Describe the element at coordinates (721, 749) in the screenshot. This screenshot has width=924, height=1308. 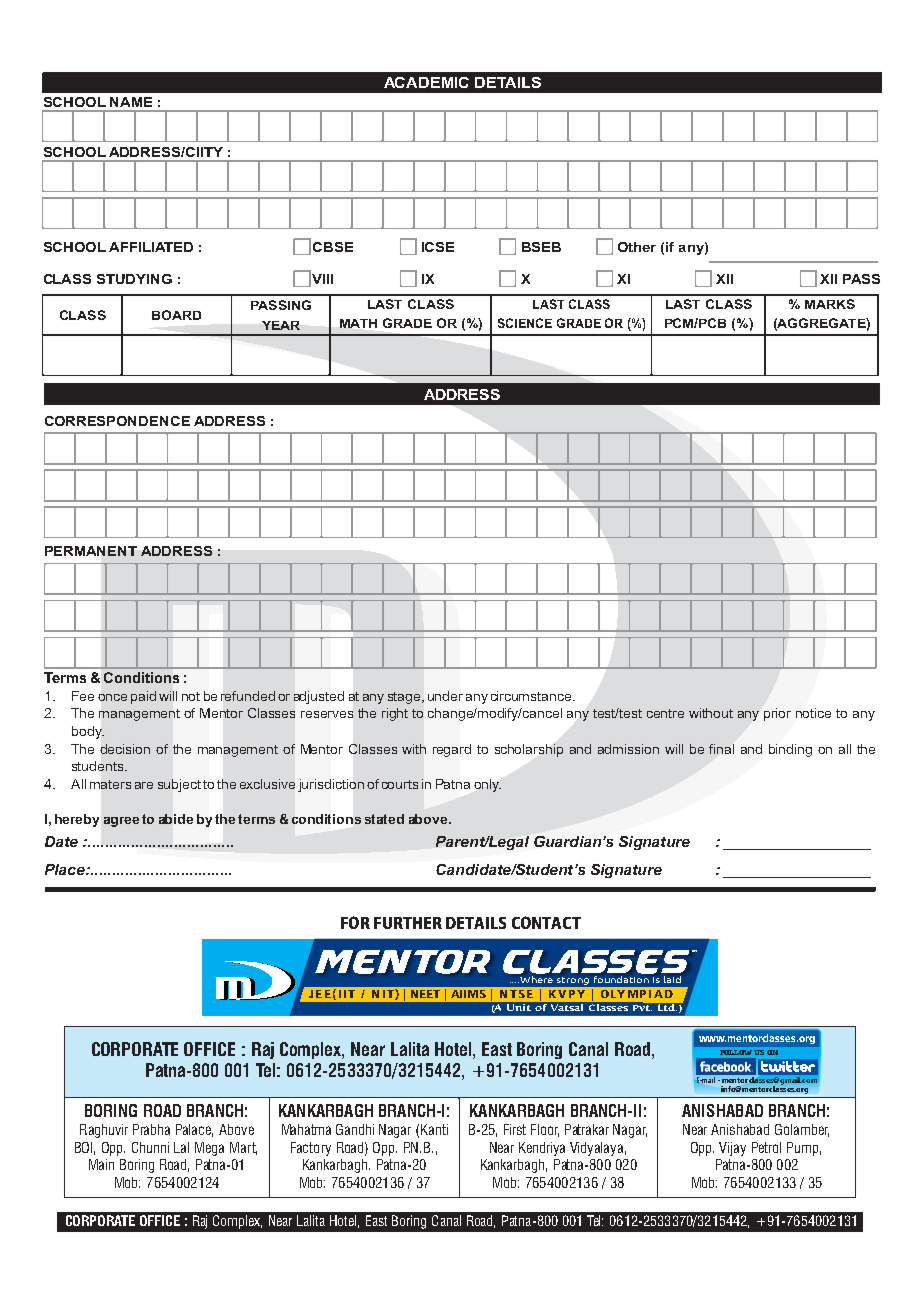
I see `final` at that location.
